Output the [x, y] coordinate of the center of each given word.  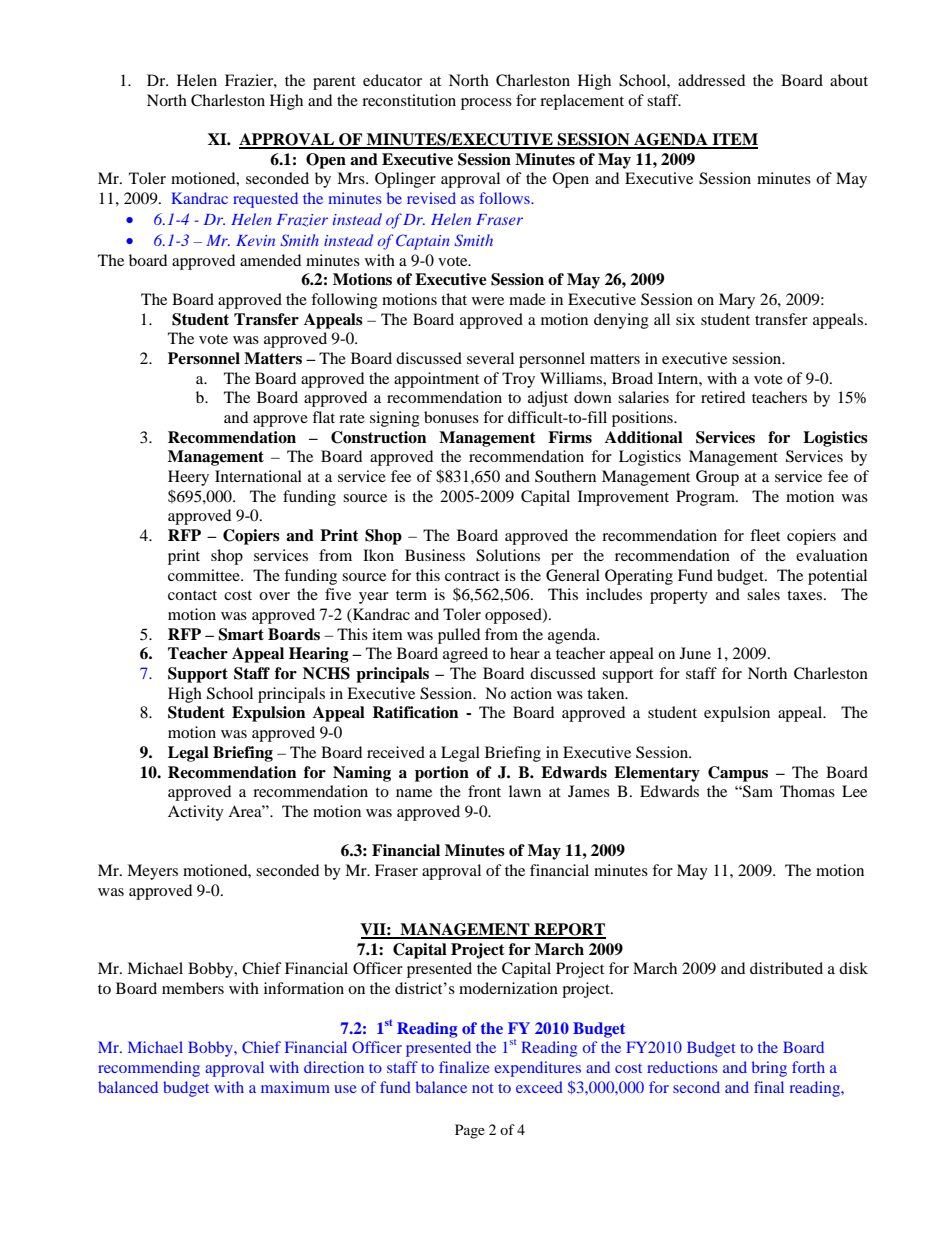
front [484, 791]
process [486, 104]
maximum [295, 1087]
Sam [757, 791]
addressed [711, 80]
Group [717, 478]
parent [334, 83]
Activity [196, 813]
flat [323, 417]
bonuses [451, 417]
